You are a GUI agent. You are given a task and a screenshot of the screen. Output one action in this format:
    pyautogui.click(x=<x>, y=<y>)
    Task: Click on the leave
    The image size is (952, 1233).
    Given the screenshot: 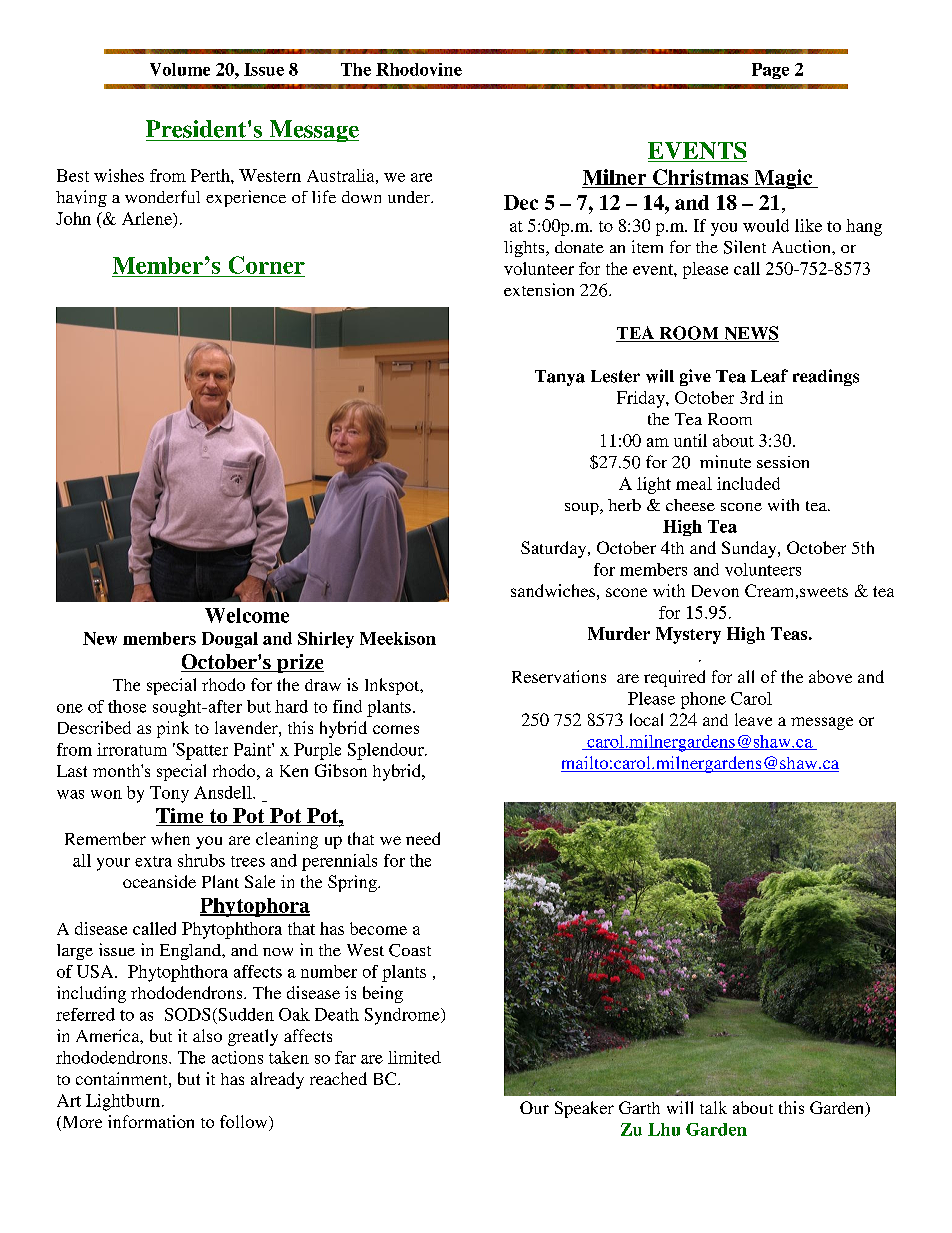 What is the action you would take?
    pyautogui.click(x=753, y=719)
